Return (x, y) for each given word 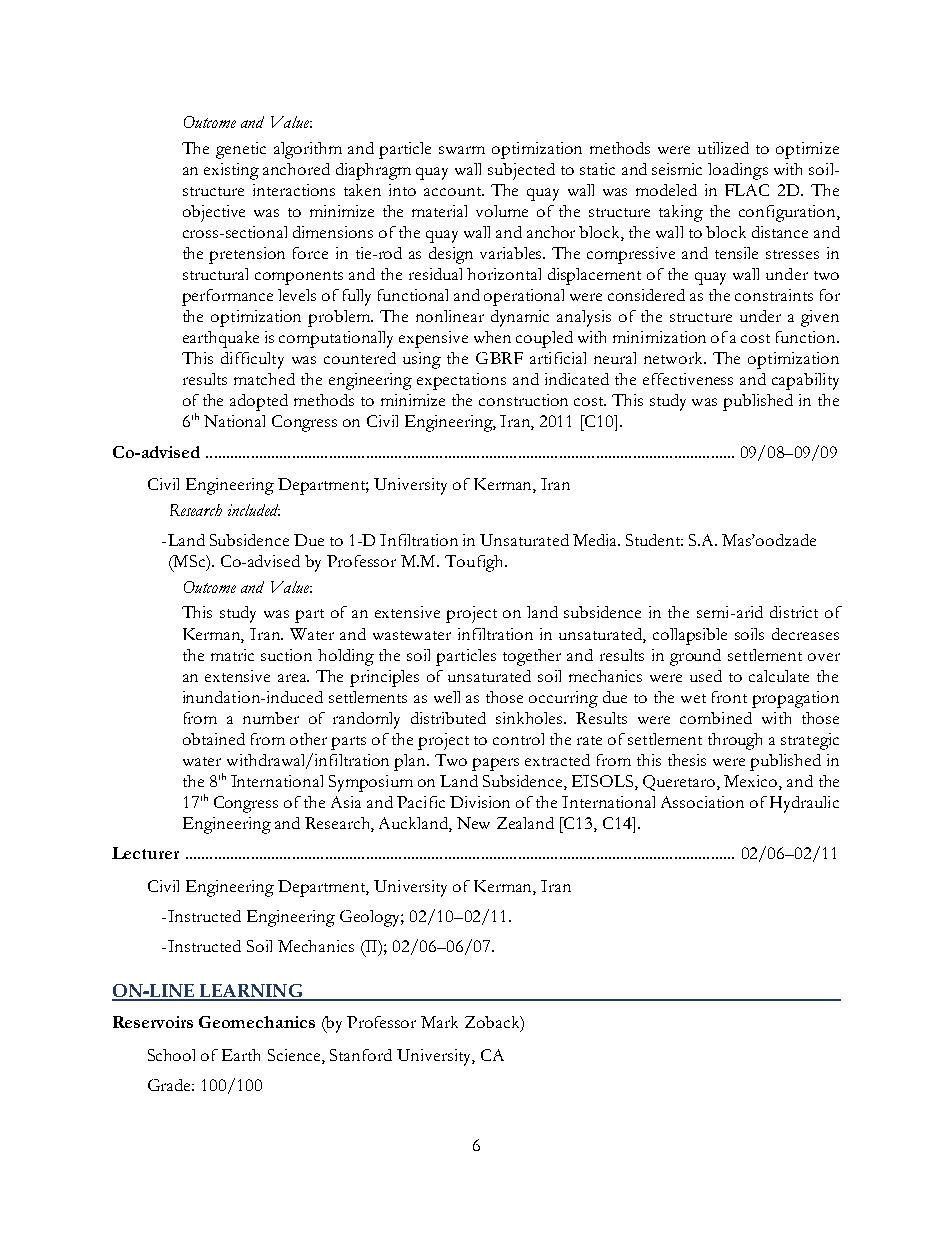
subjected (521, 171)
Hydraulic (804, 804)
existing (231, 171)
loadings (738, 171)
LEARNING (251, 992)
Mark (439, 1022)
